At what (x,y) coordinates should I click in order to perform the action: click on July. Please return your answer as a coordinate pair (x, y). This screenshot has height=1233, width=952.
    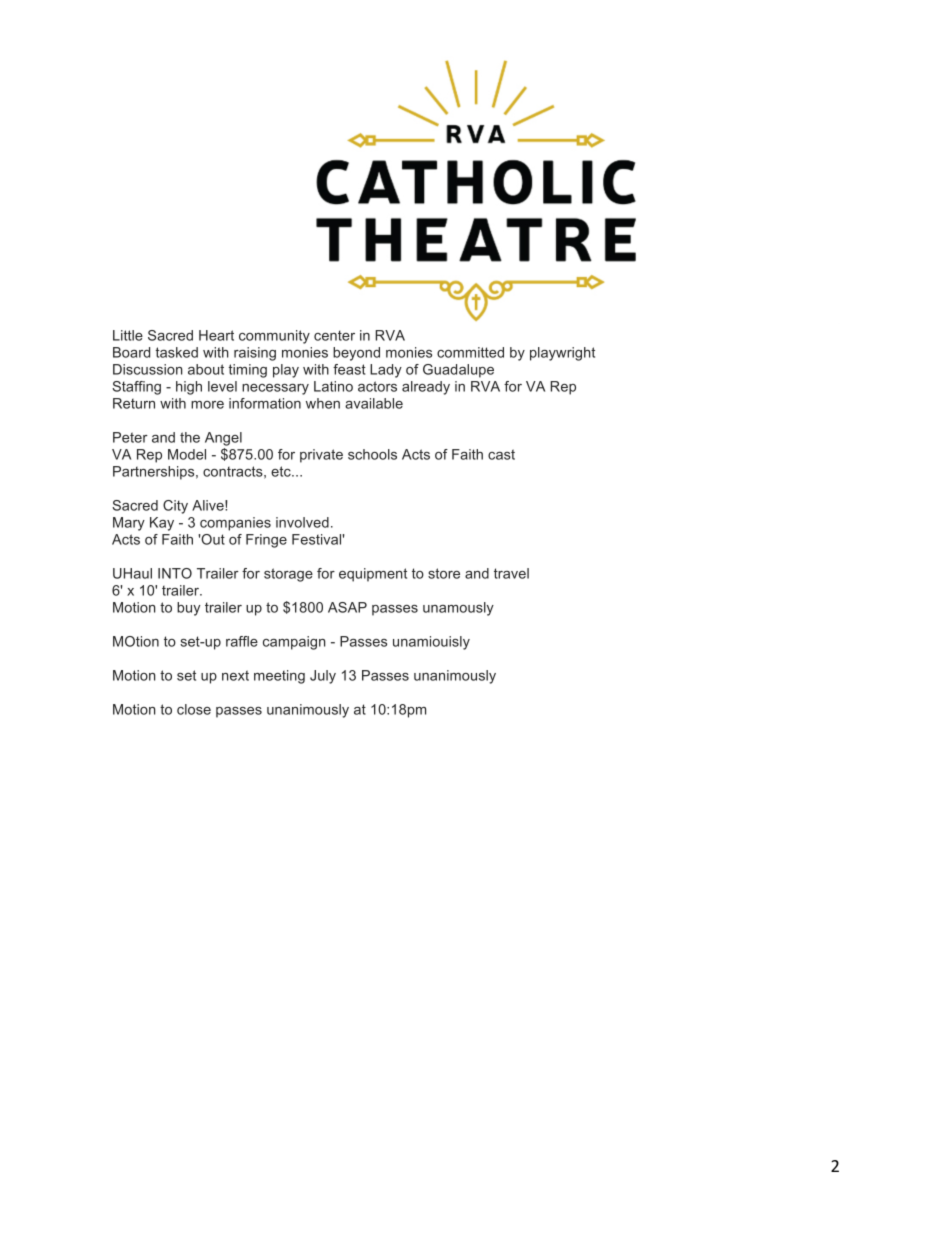
    Looking at the image, I should click on (323, 677).
